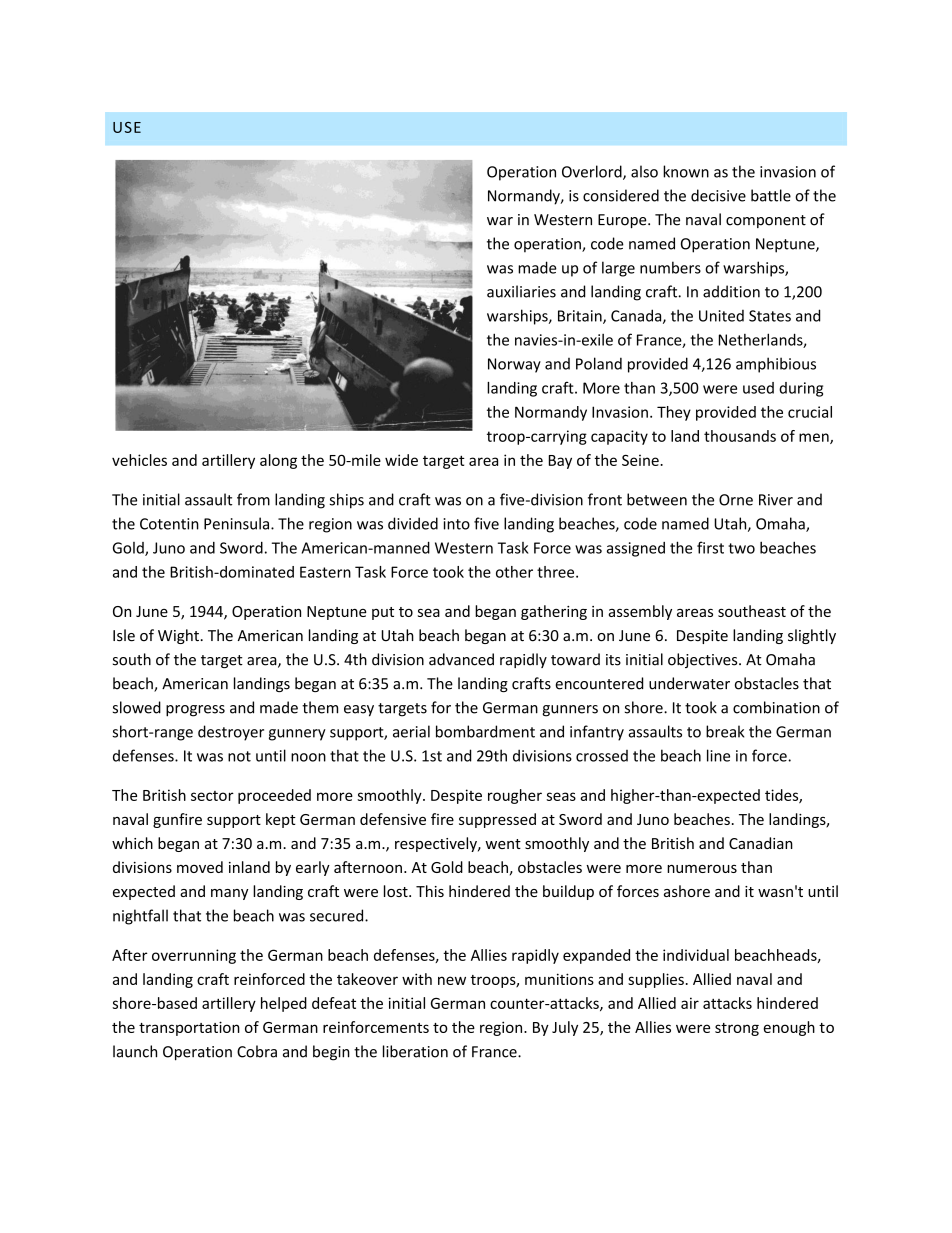 The width and height of the page is (952, 1233). I want to click on decisive, so click(718, 195).
